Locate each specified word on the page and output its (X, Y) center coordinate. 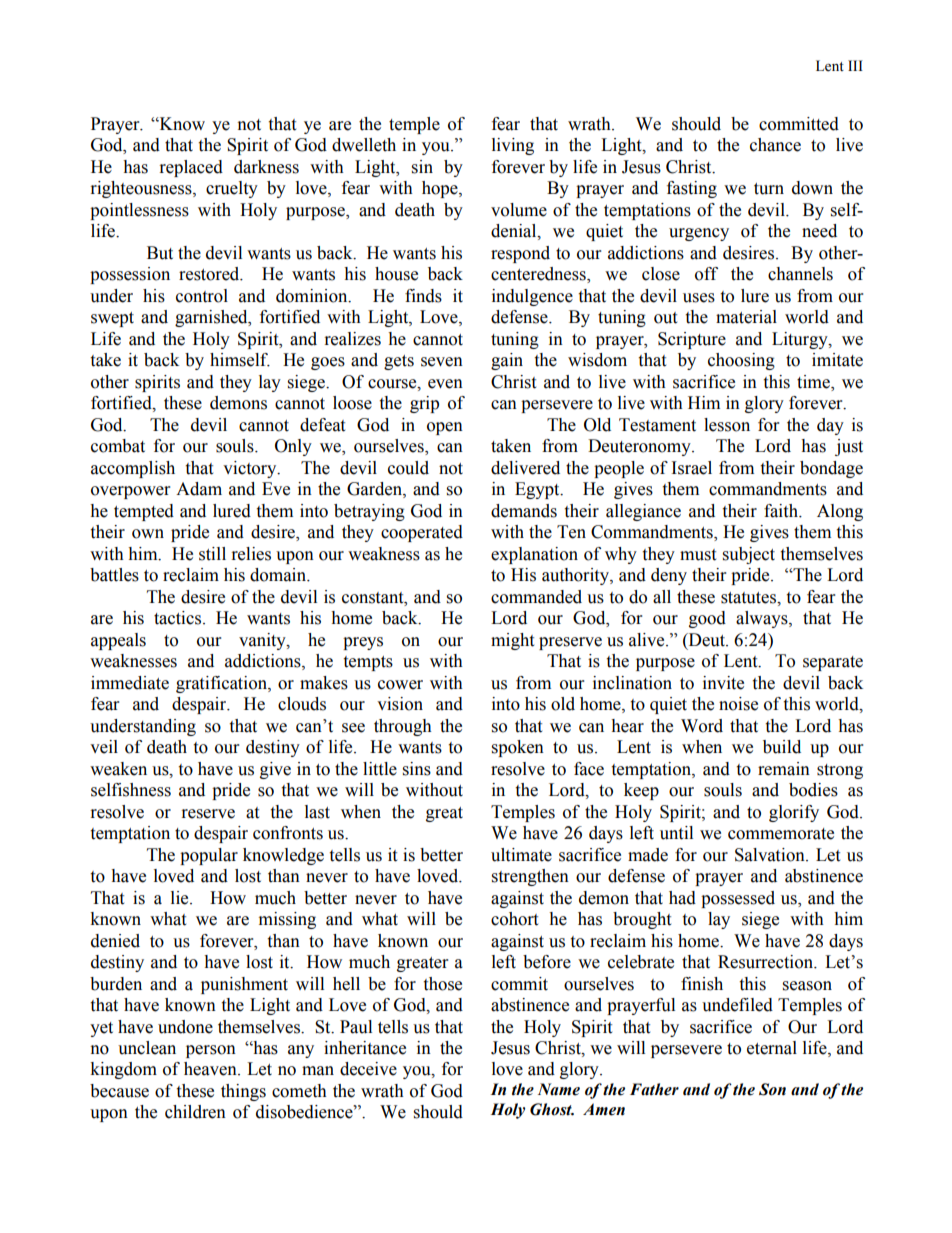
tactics (179, 618)
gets (399, 362)
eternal (772, 1048)
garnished (212, 318)
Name (559, 1089)
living (513, 146)
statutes (749, 598)
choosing (741, 361)
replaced (191, 168)
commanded (536, 597)
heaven (211, 1069)
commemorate (781, 834)
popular (209, 856)
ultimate (521, 855)
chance (775, 145)
